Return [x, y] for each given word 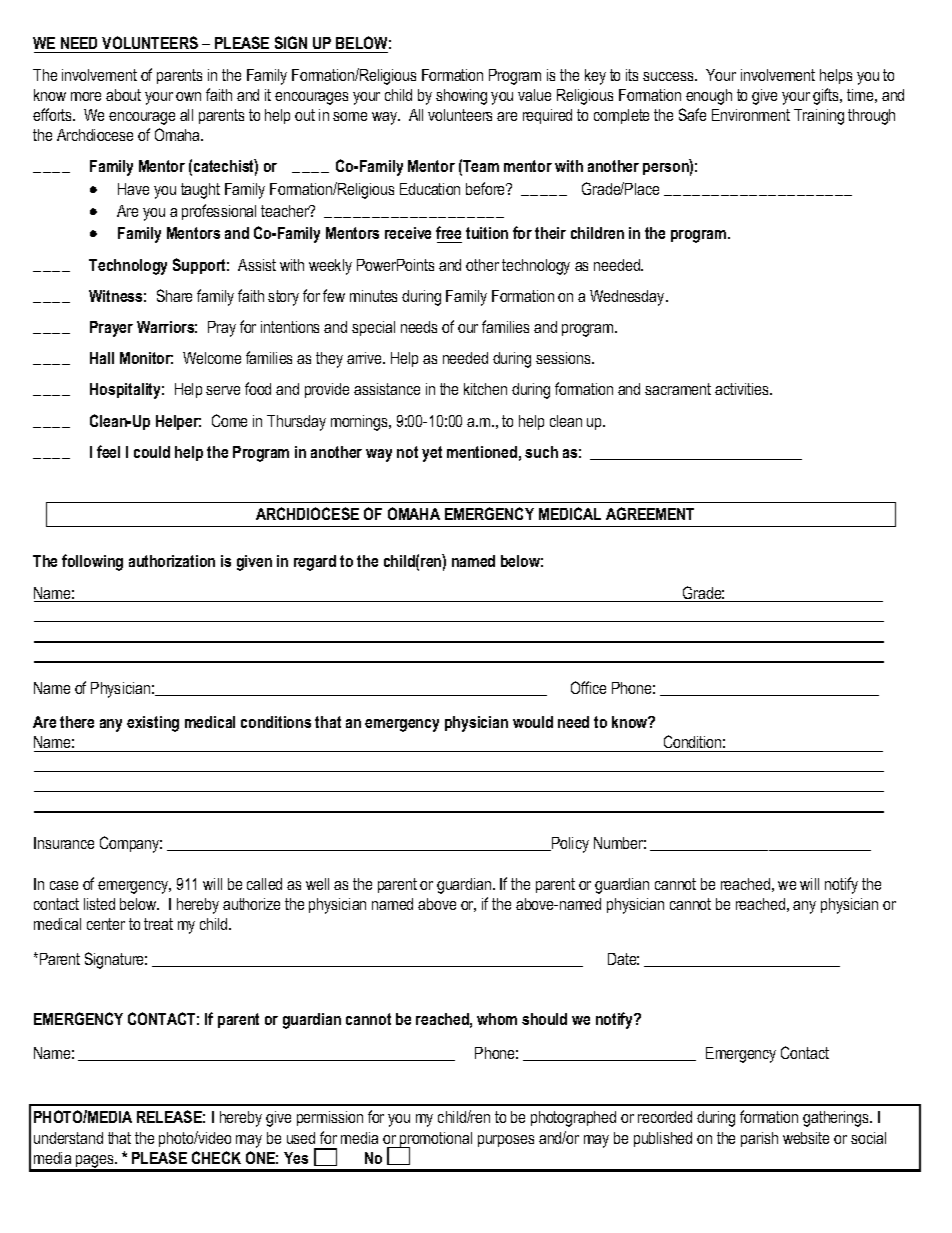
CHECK [216, 1157]
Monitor [146, 358]
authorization [172, 561]
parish [759, 1139]
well [317, 884]
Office [588, 687]
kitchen [485, 389]
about [123, 95]
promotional [435, 1141]
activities [743, 389]
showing [461, 97]
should [544, 1019]
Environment [751, 115]
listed [99, 904]
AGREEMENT [650, 513]
